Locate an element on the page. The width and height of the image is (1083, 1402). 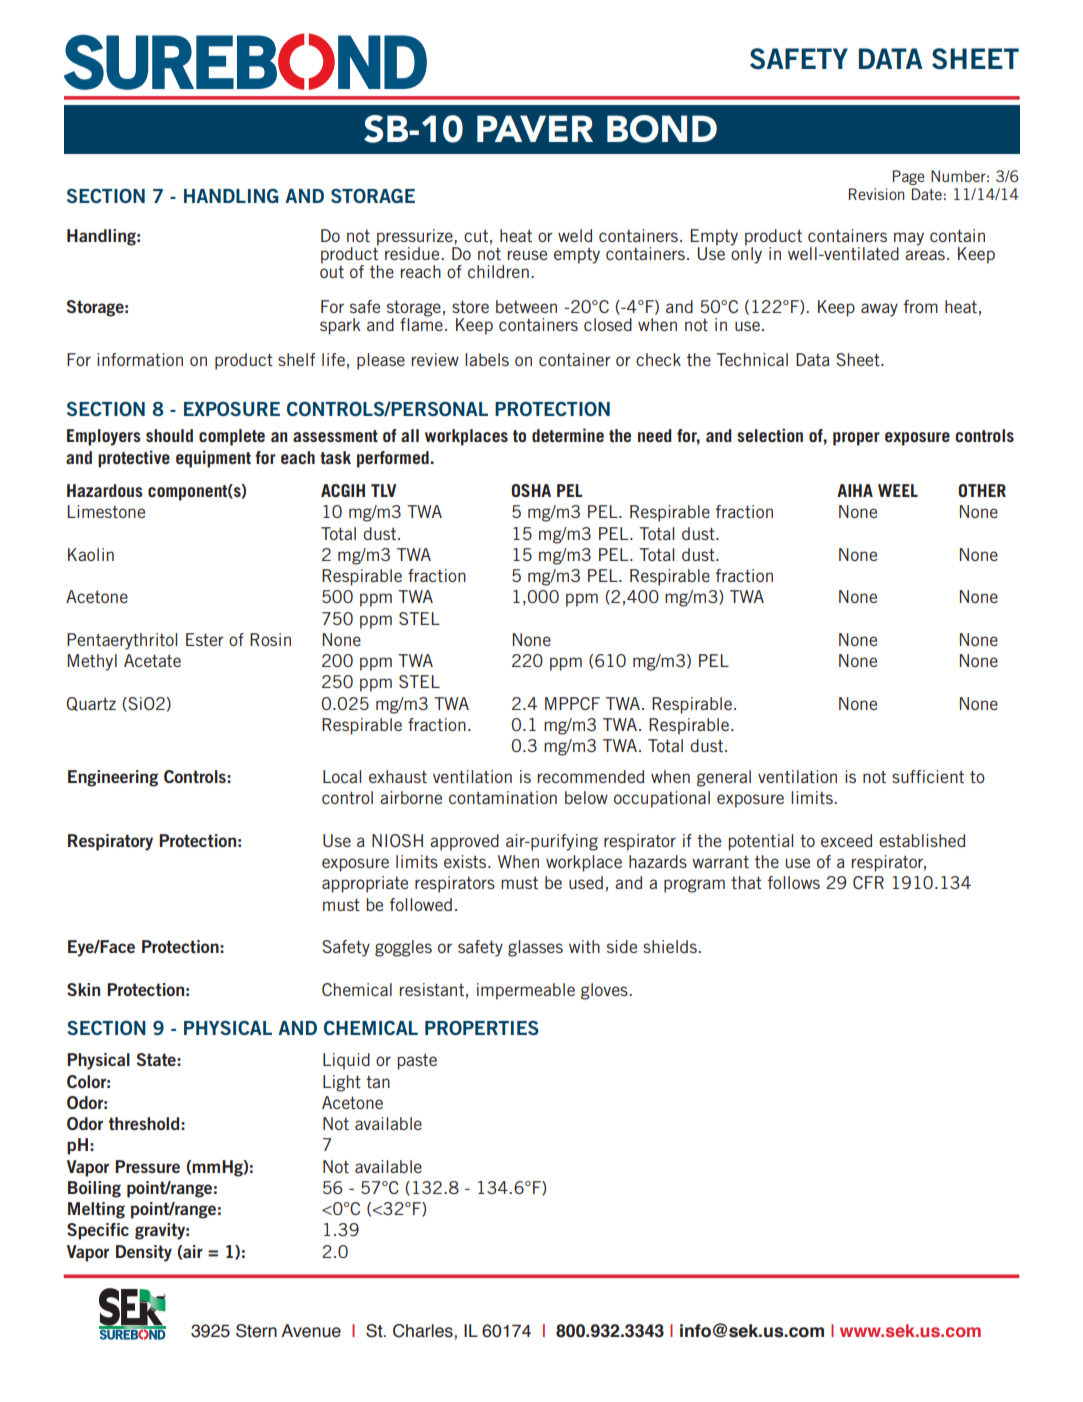
Density is located at coordinates (144, 1253).
